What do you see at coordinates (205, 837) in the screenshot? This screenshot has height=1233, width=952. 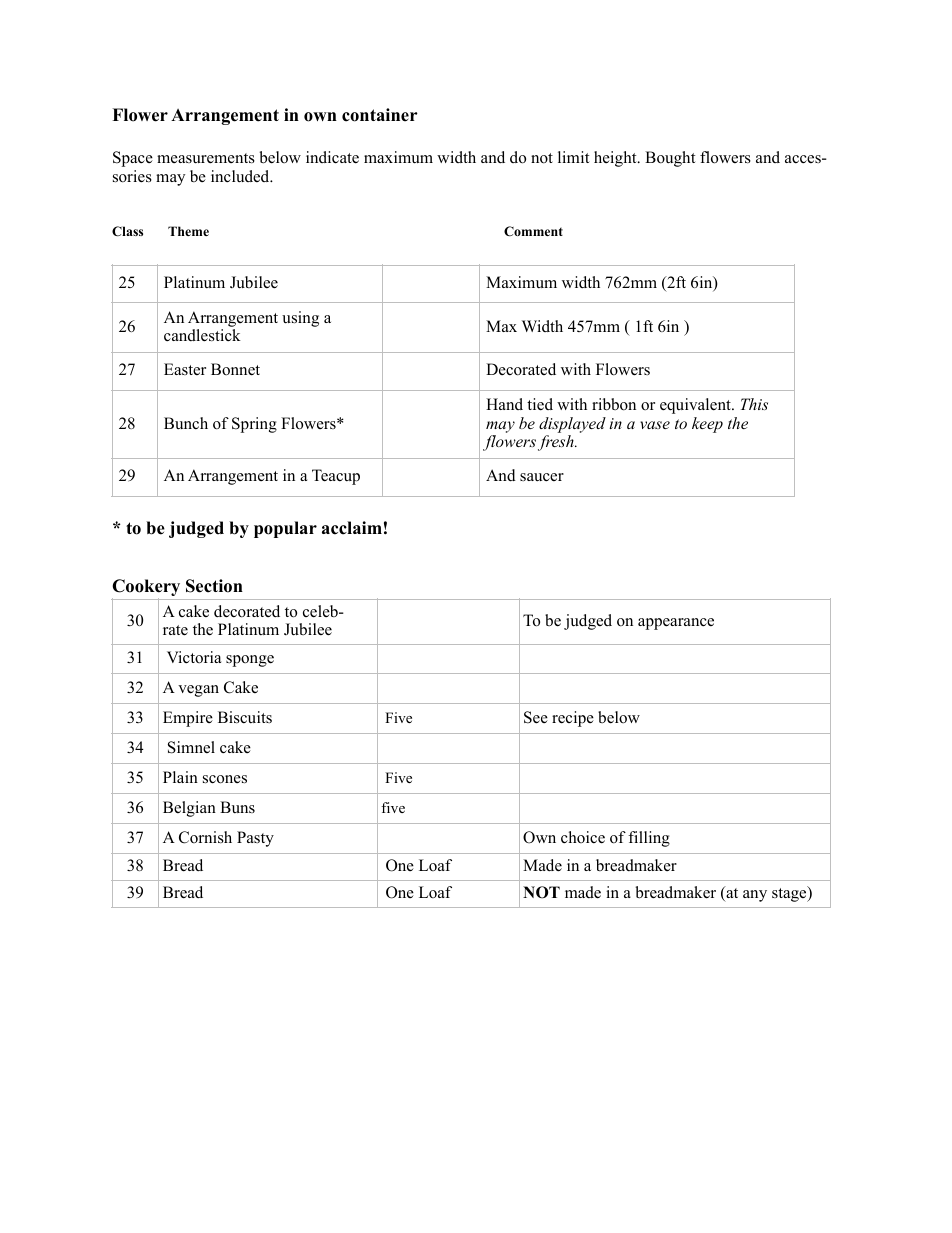 I see `Cornish` at bounding box center [205, 837].
